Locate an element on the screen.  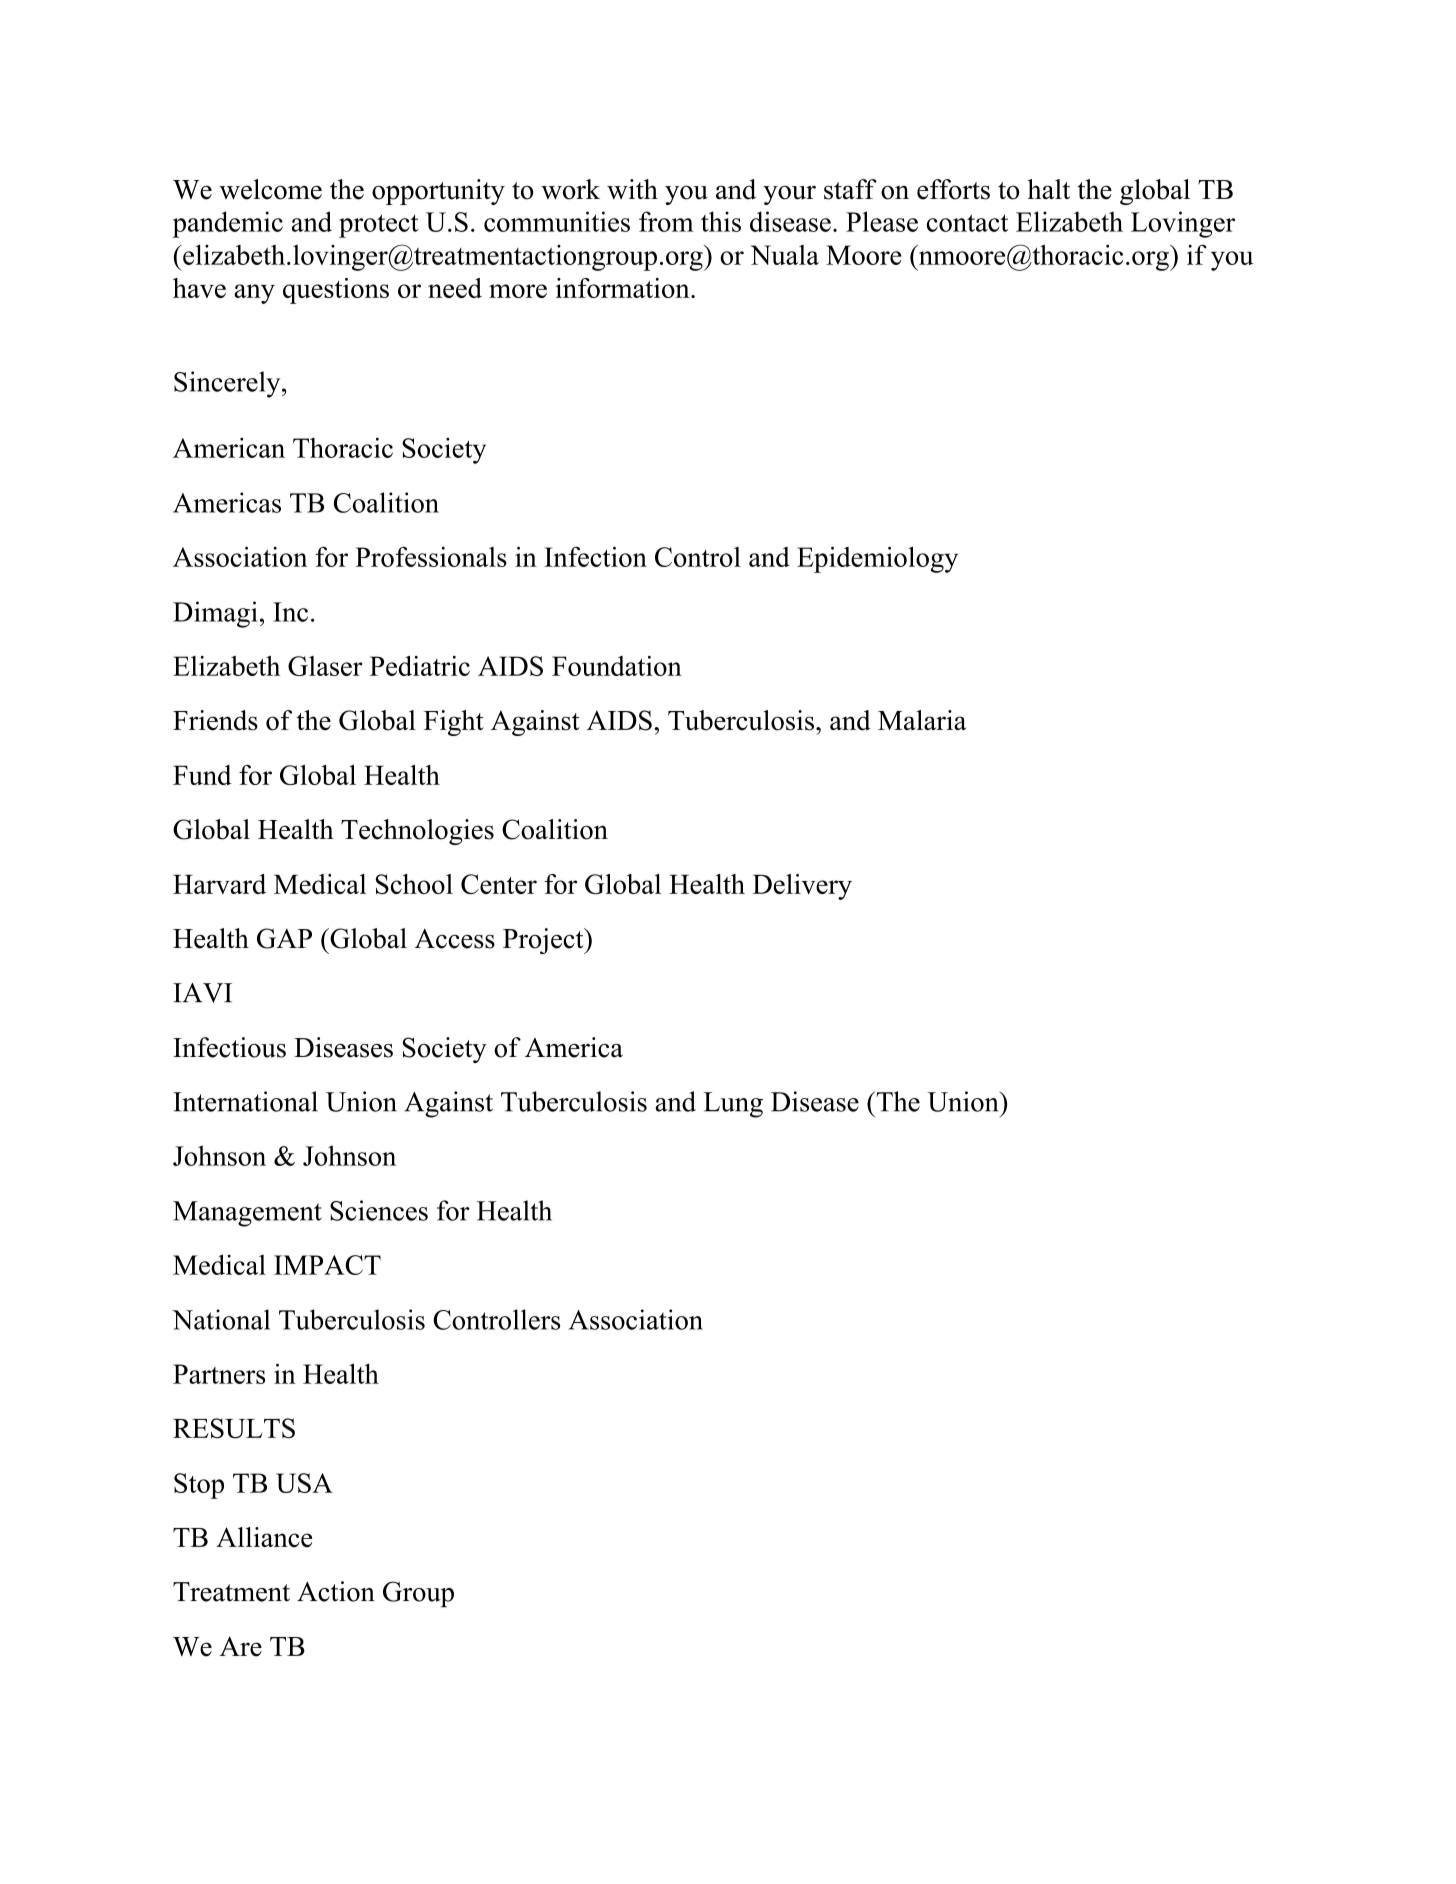
Infection is located at coordinates (595, 556).
